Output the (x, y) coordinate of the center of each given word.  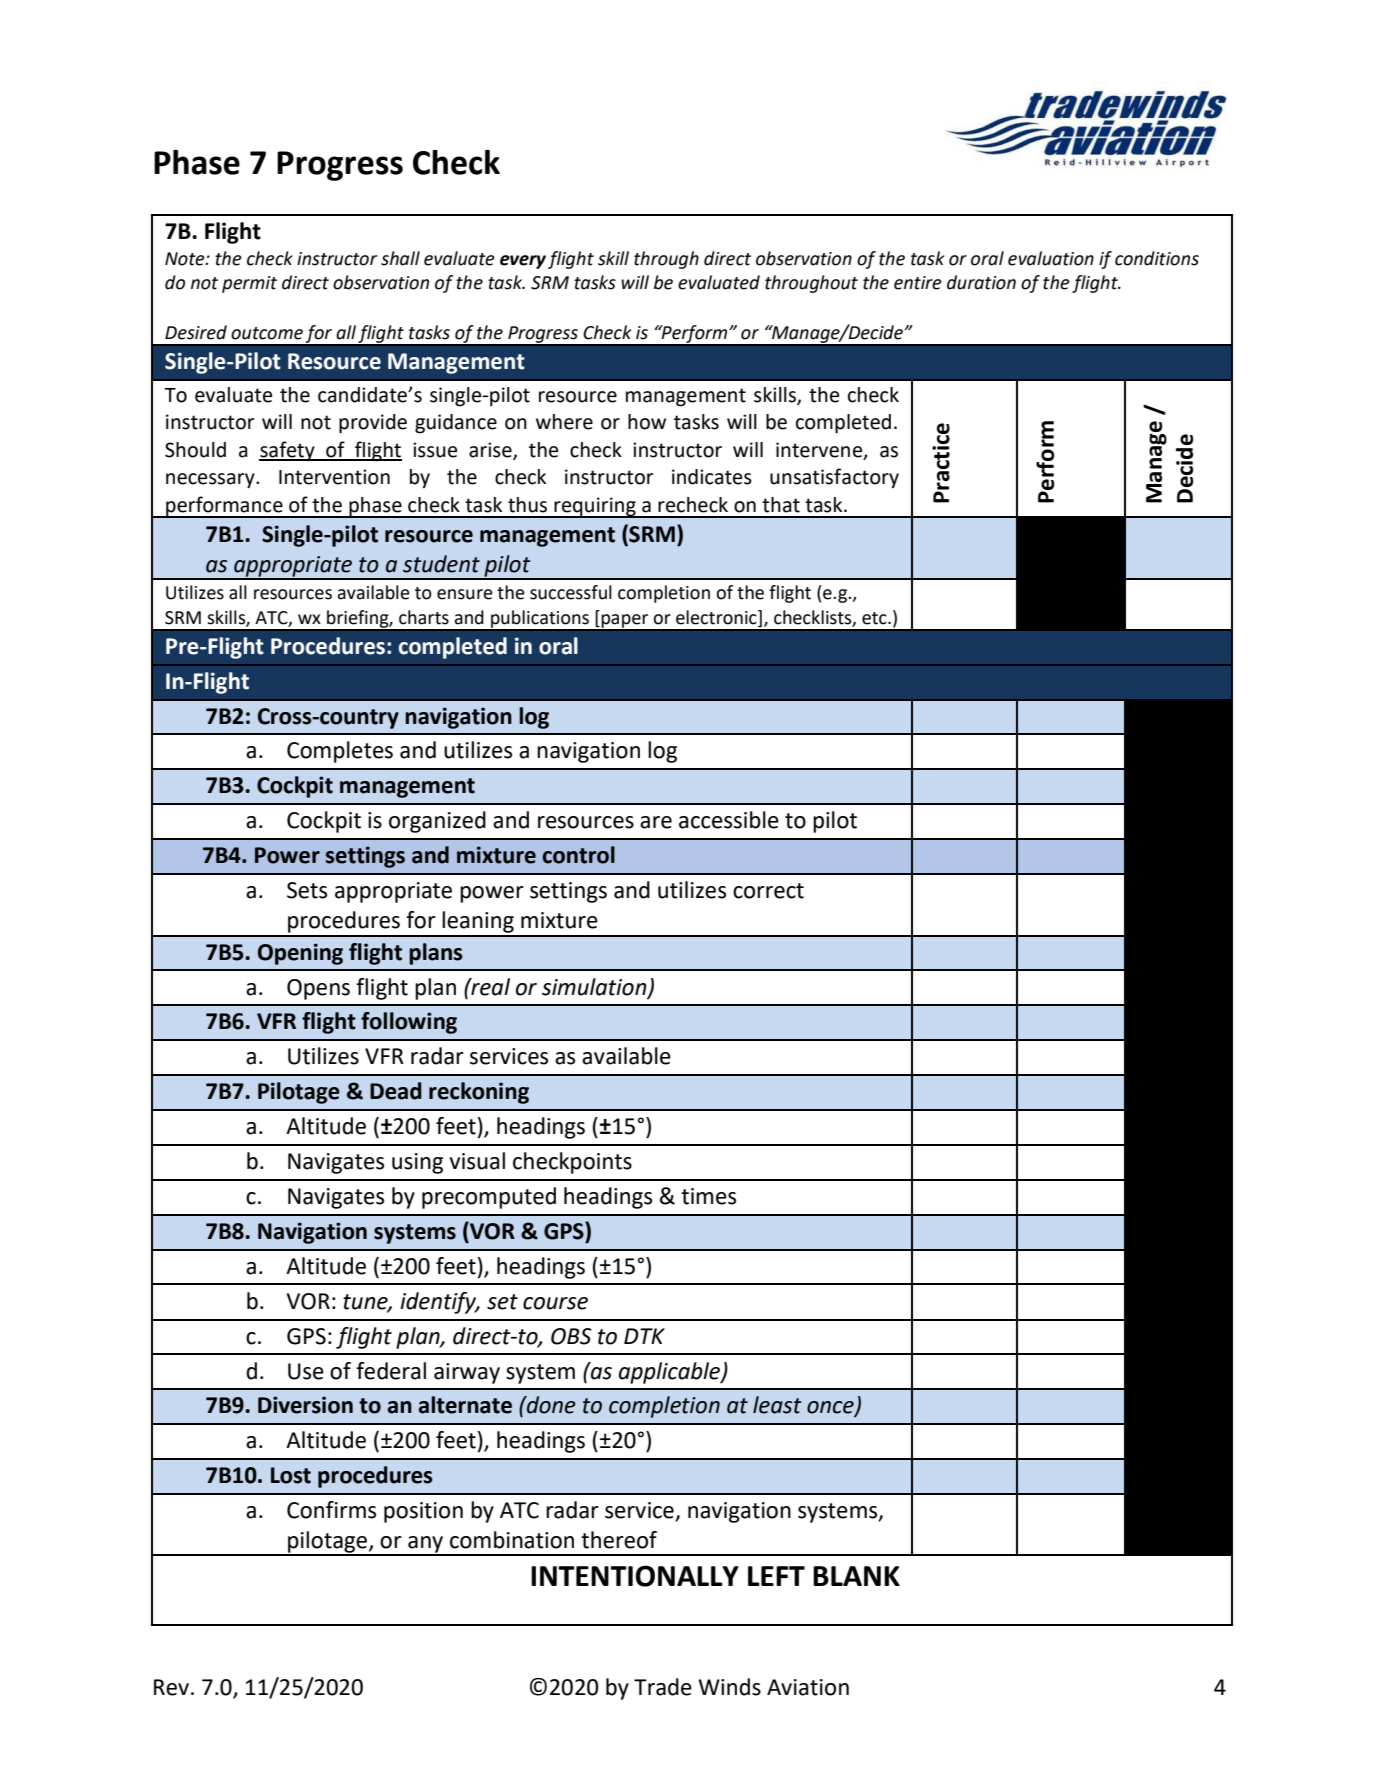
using (417, 1163)
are (656, 822)
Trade (663, 1687)
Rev (171, 1687)
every (523, 262)
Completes (340, 752)
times (708, 1196)
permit (249, 284)
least (777, 1405)
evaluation (1051, 258)
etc (875, 618)
